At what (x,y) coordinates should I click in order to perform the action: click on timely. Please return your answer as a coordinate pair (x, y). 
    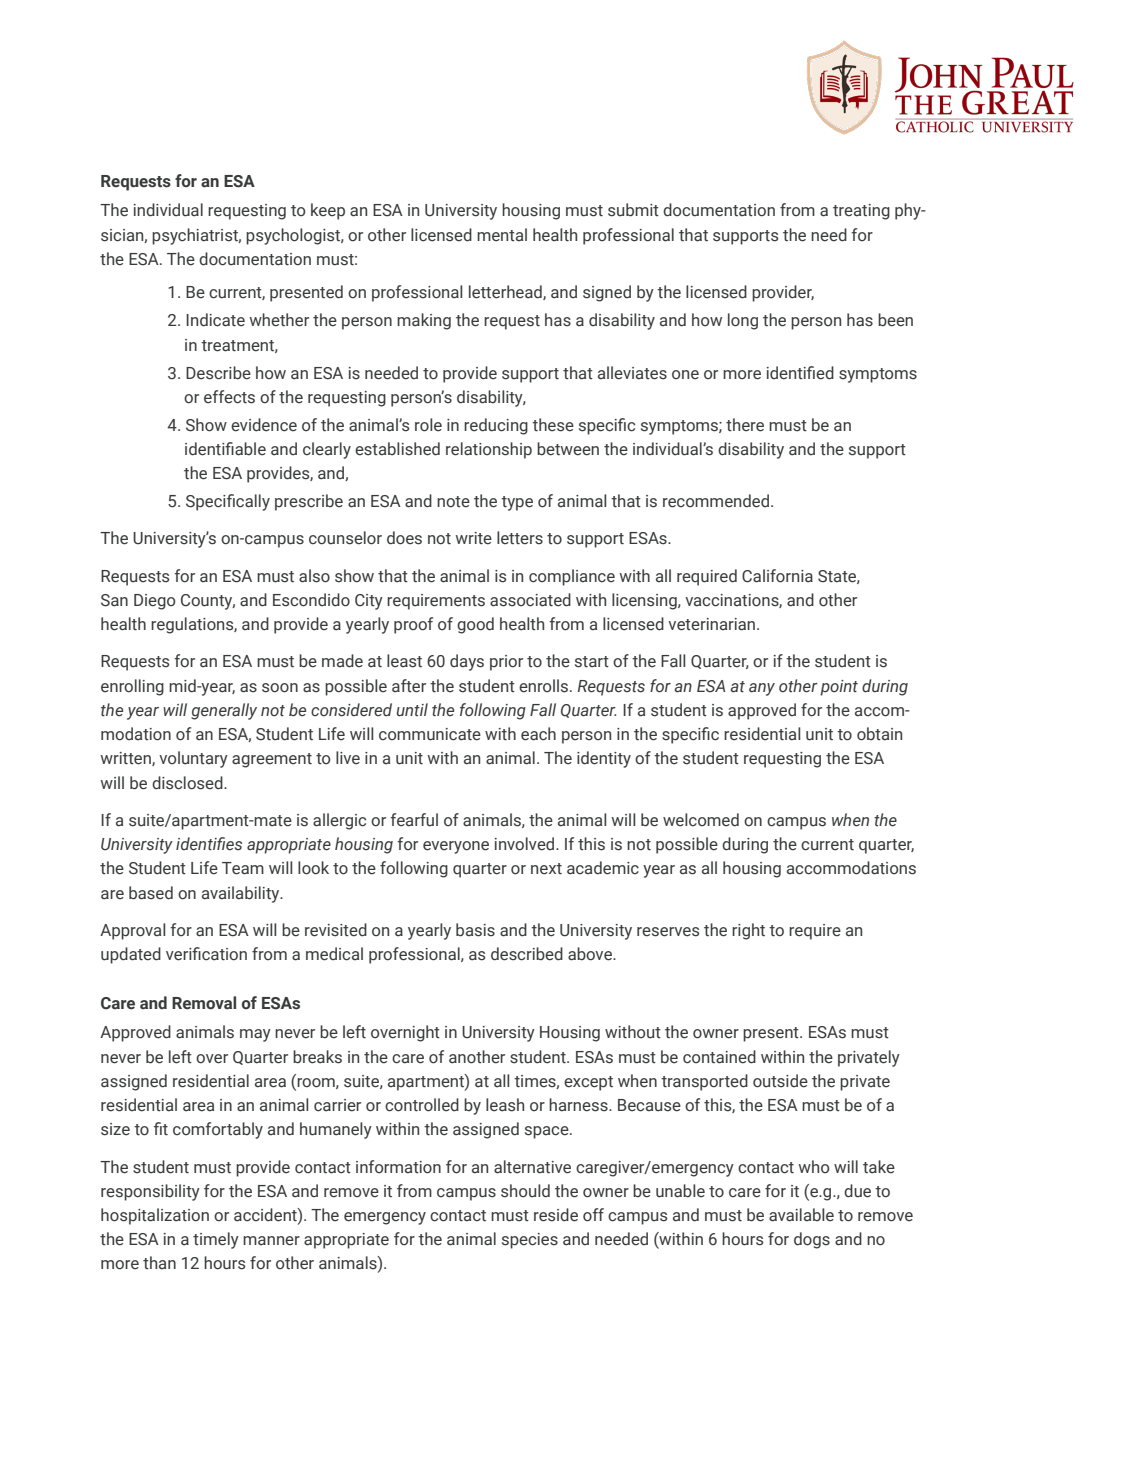
    Looking at the image, I should click on (216, 1240).
